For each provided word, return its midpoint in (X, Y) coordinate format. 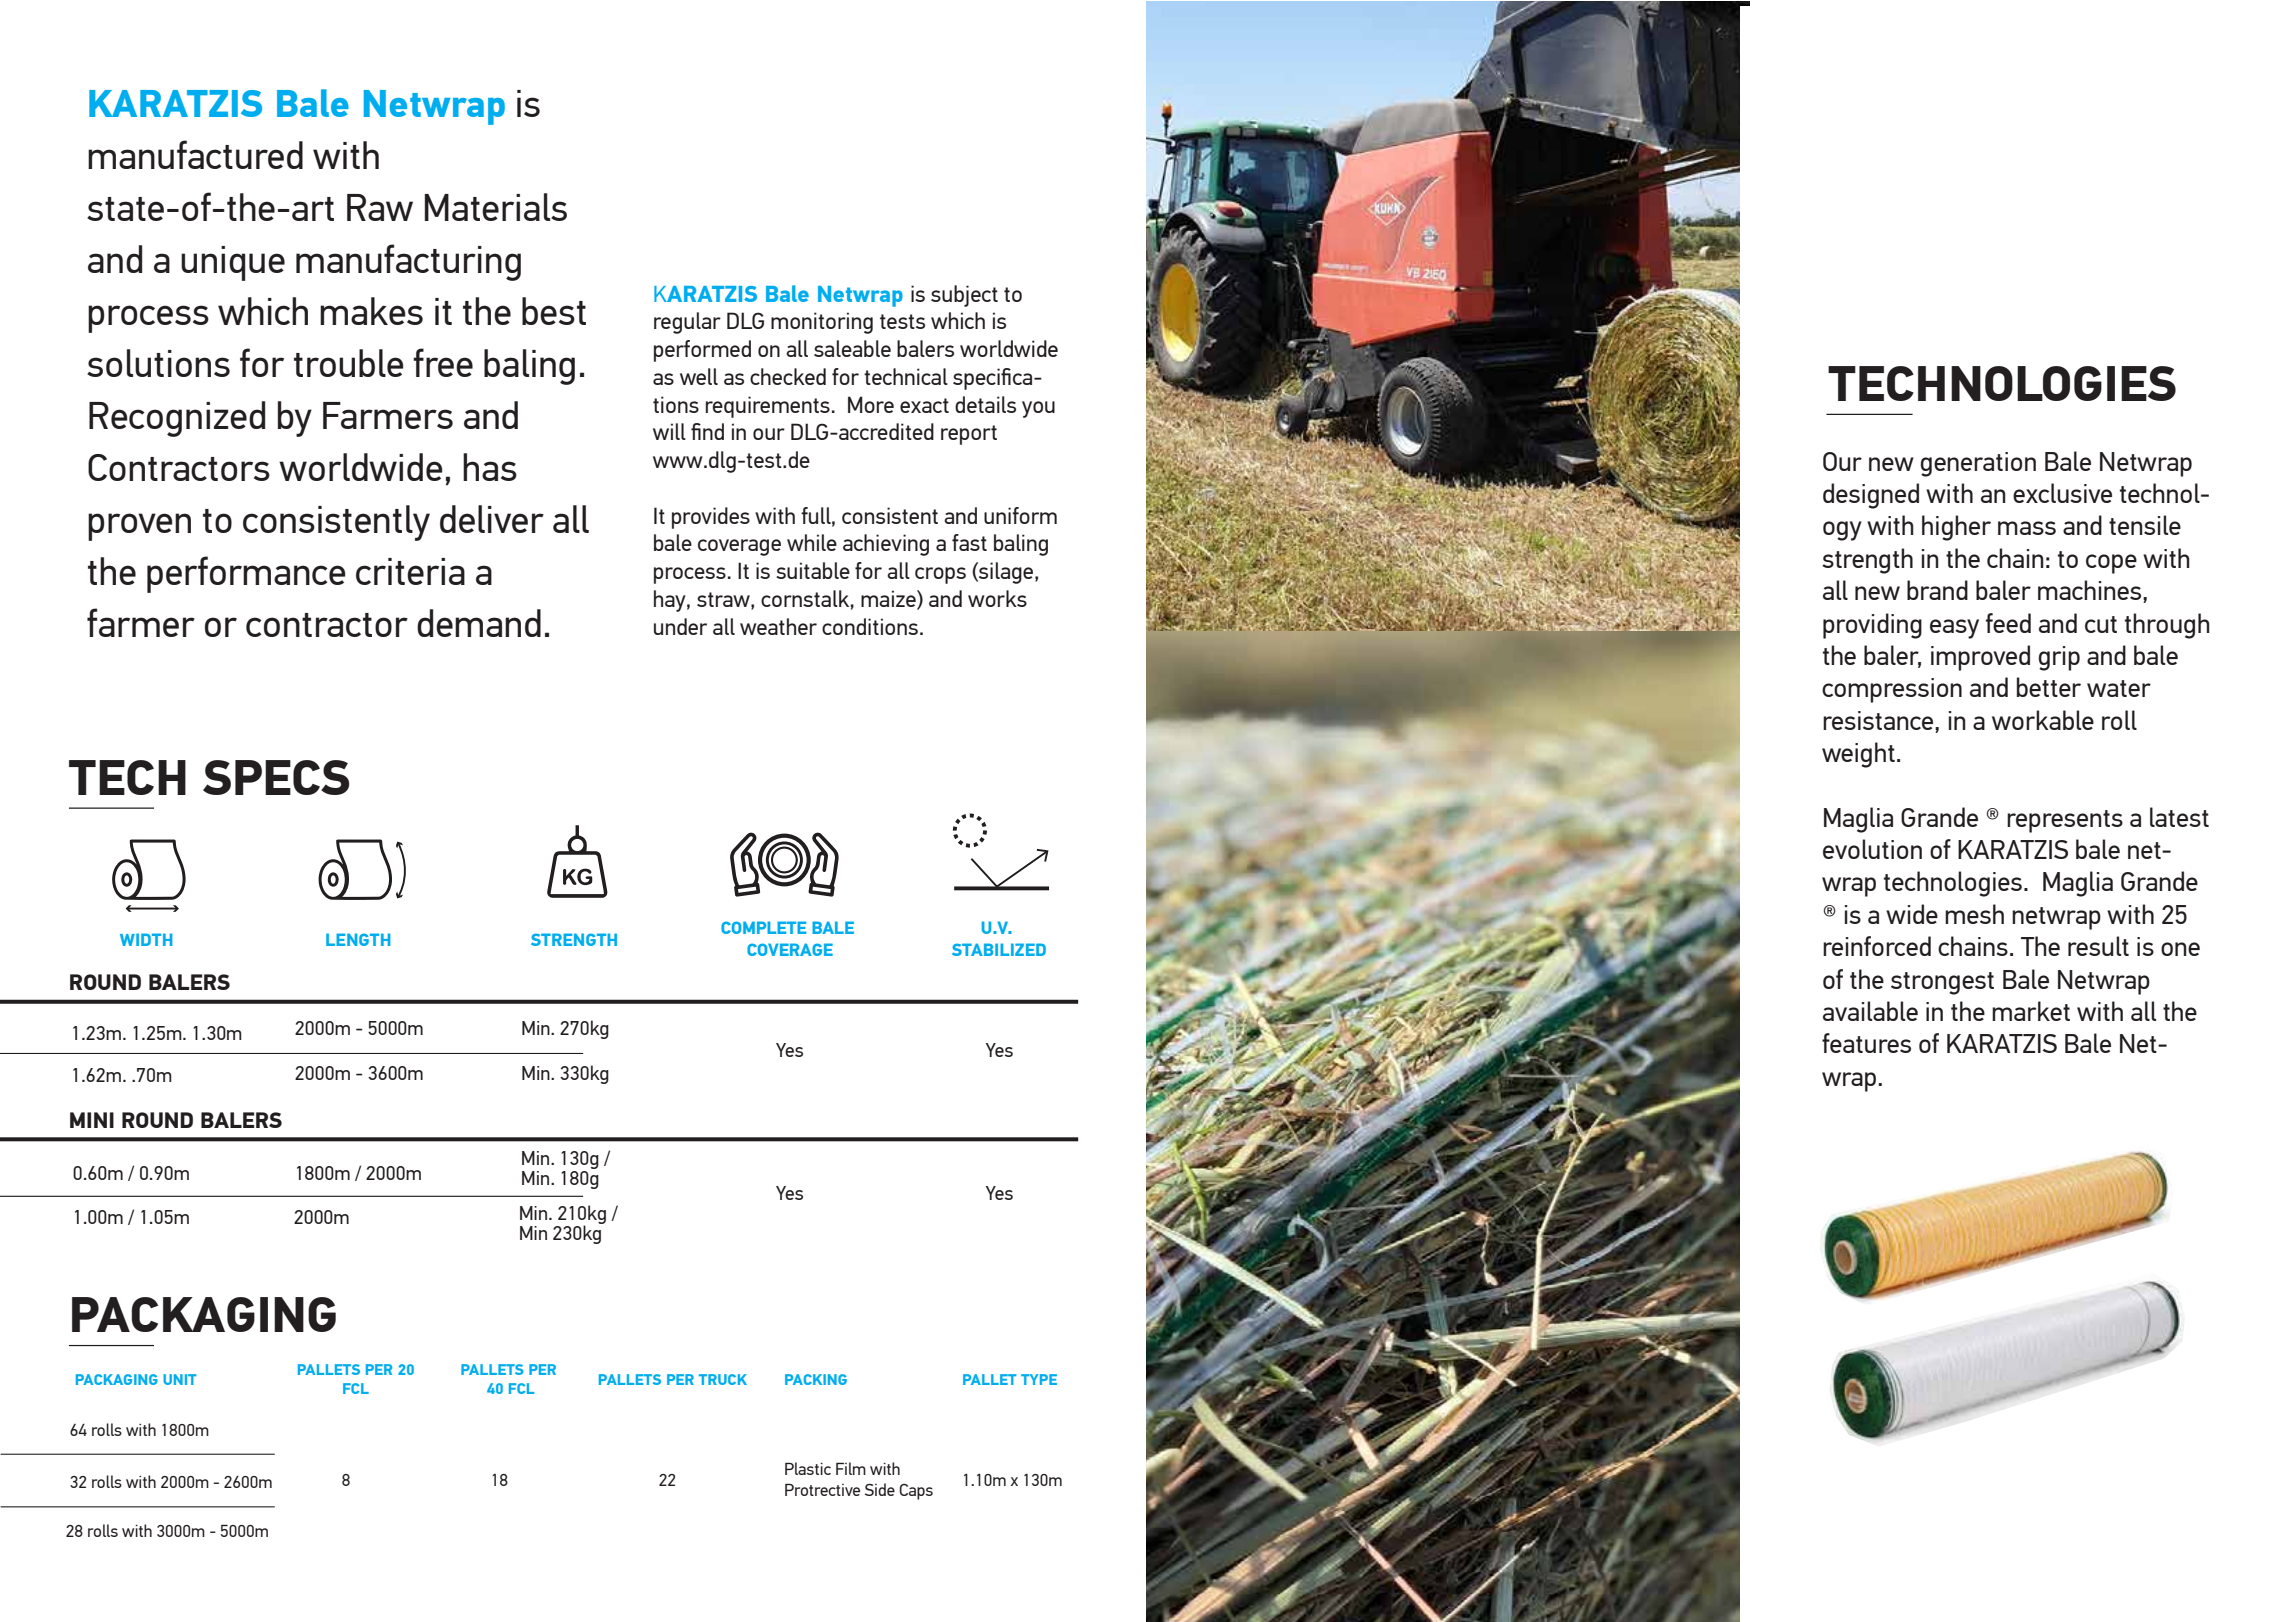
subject (964, 296)
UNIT (179, 1379)
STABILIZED (999, 949)
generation (1978, 464)
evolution (1872, 849)
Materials (496, 207)
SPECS (276, 777)
